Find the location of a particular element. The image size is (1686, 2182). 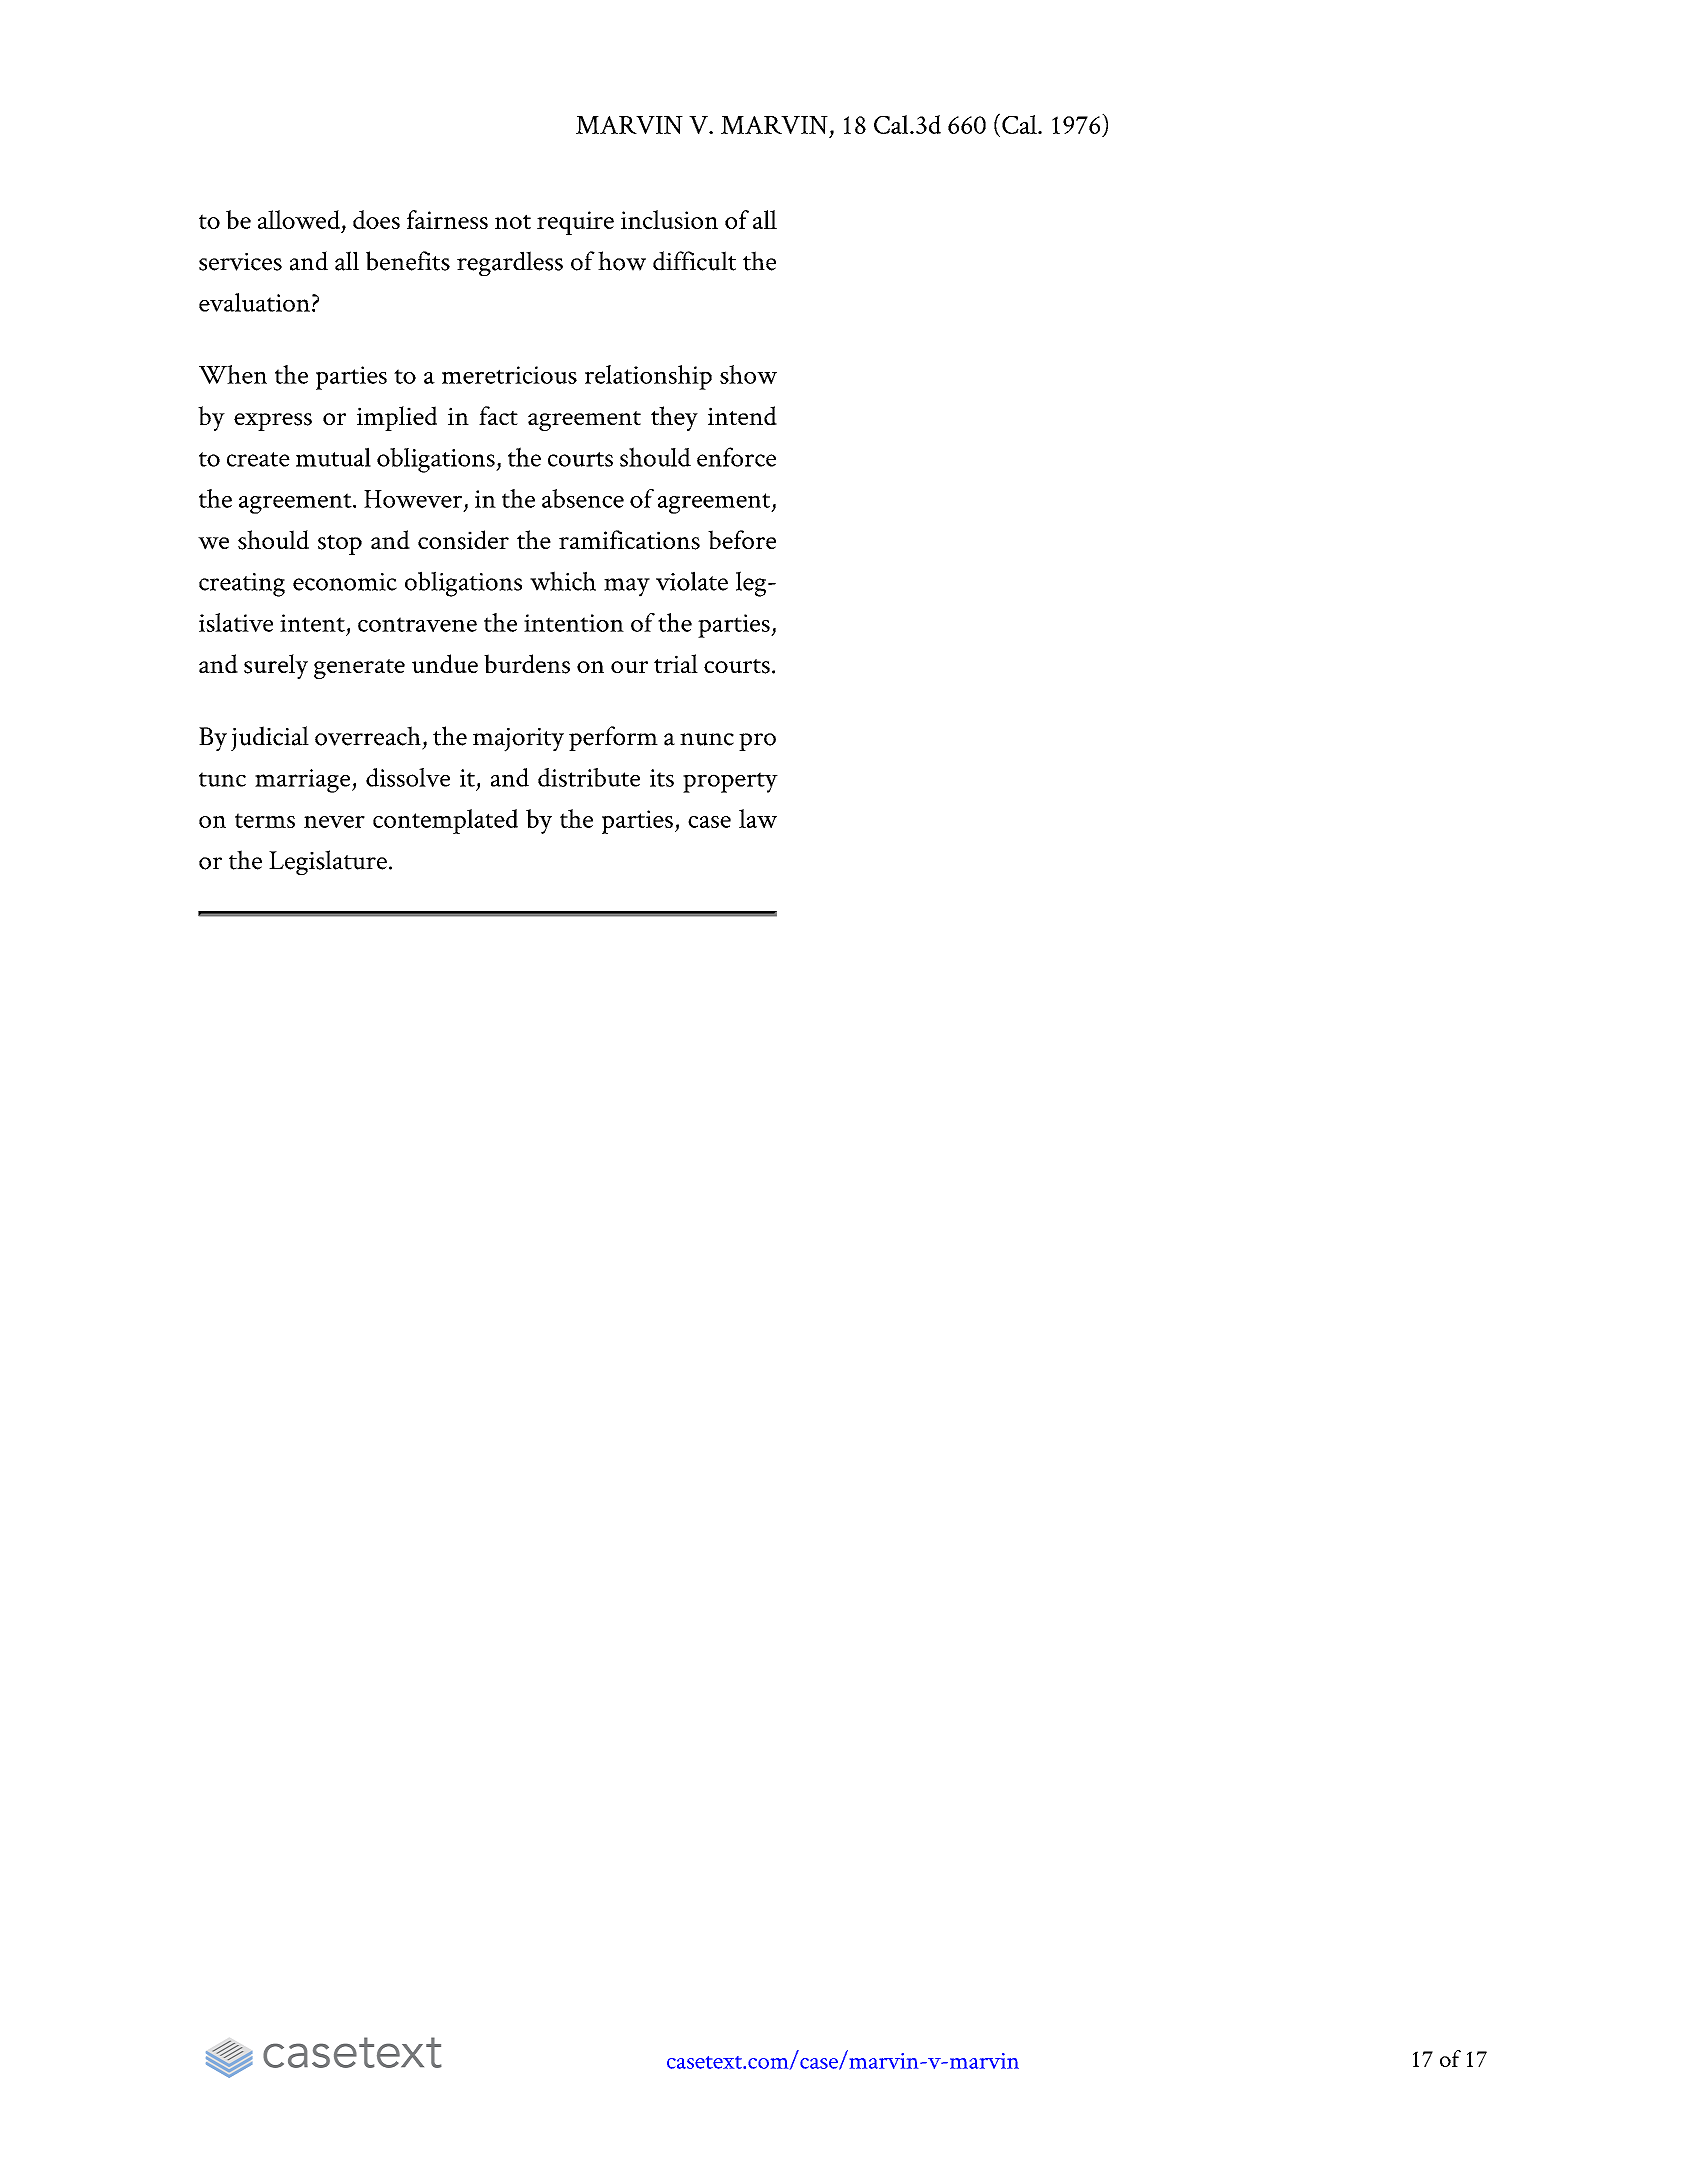

before is located at coordinates (742, 539).
